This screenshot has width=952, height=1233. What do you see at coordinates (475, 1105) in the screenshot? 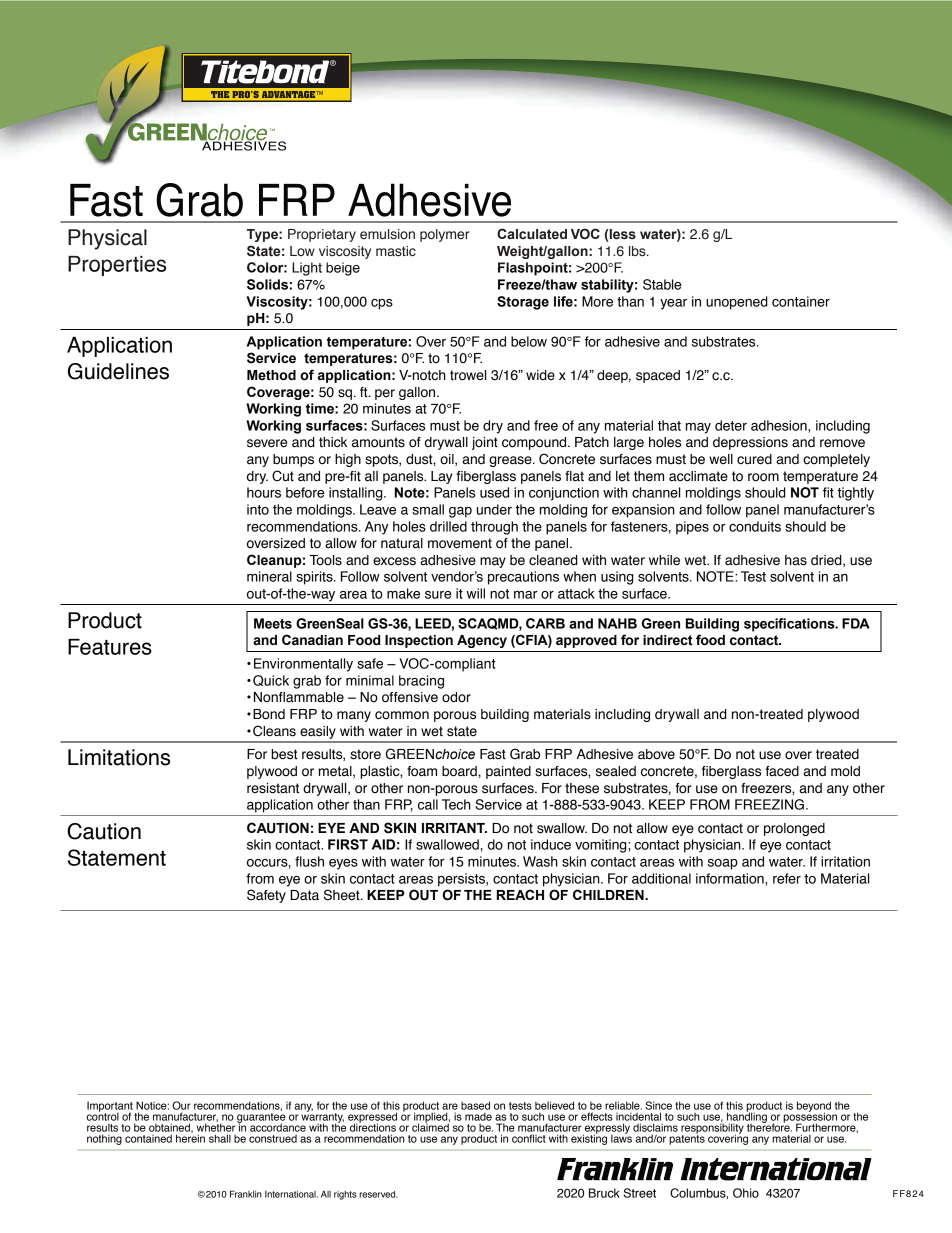
I see `based` at bounding box center [475, 1105].
